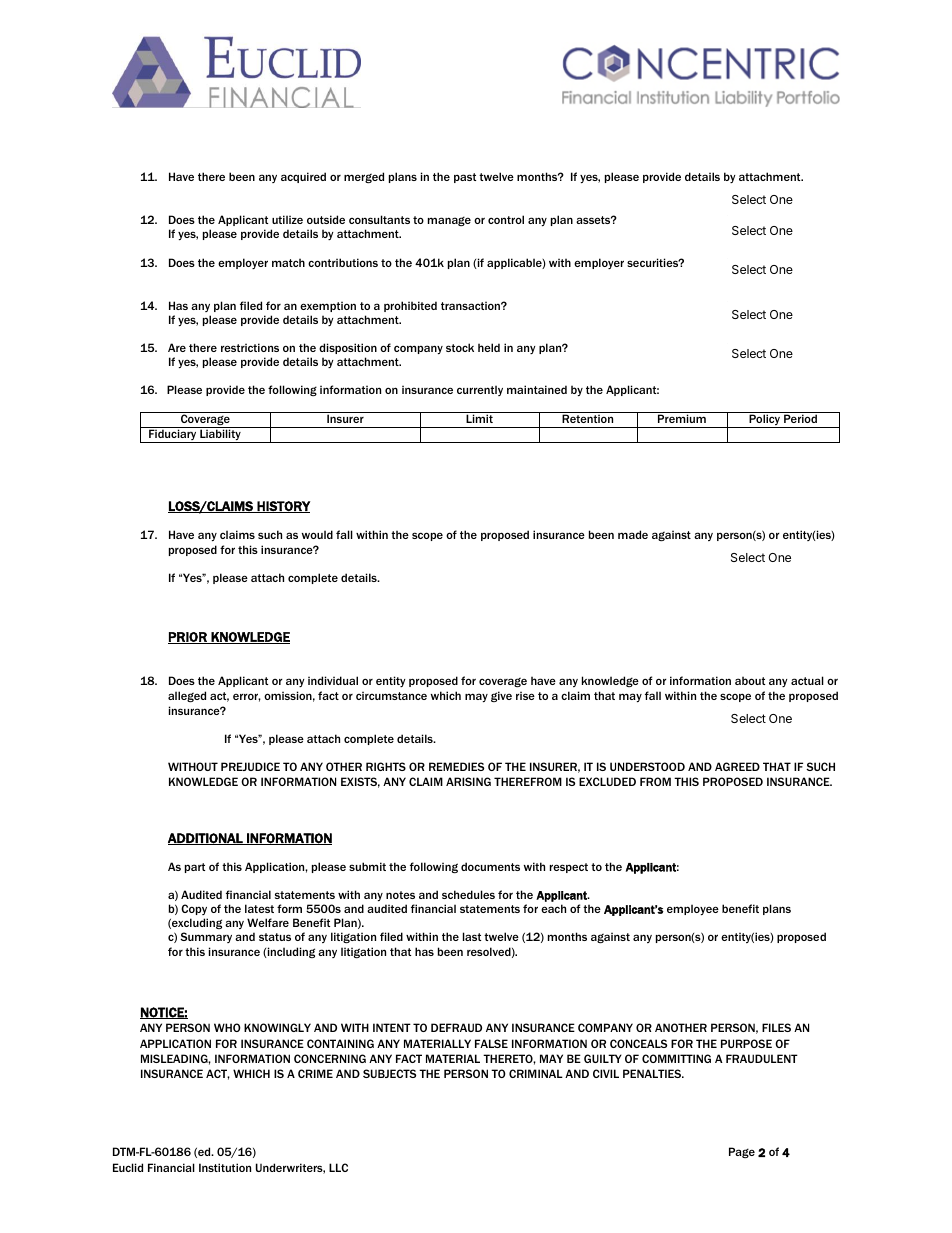  What do you see at coordinates (220, 435) in the screenshot?
I see `Liability` at bounding box center [220, 435].
